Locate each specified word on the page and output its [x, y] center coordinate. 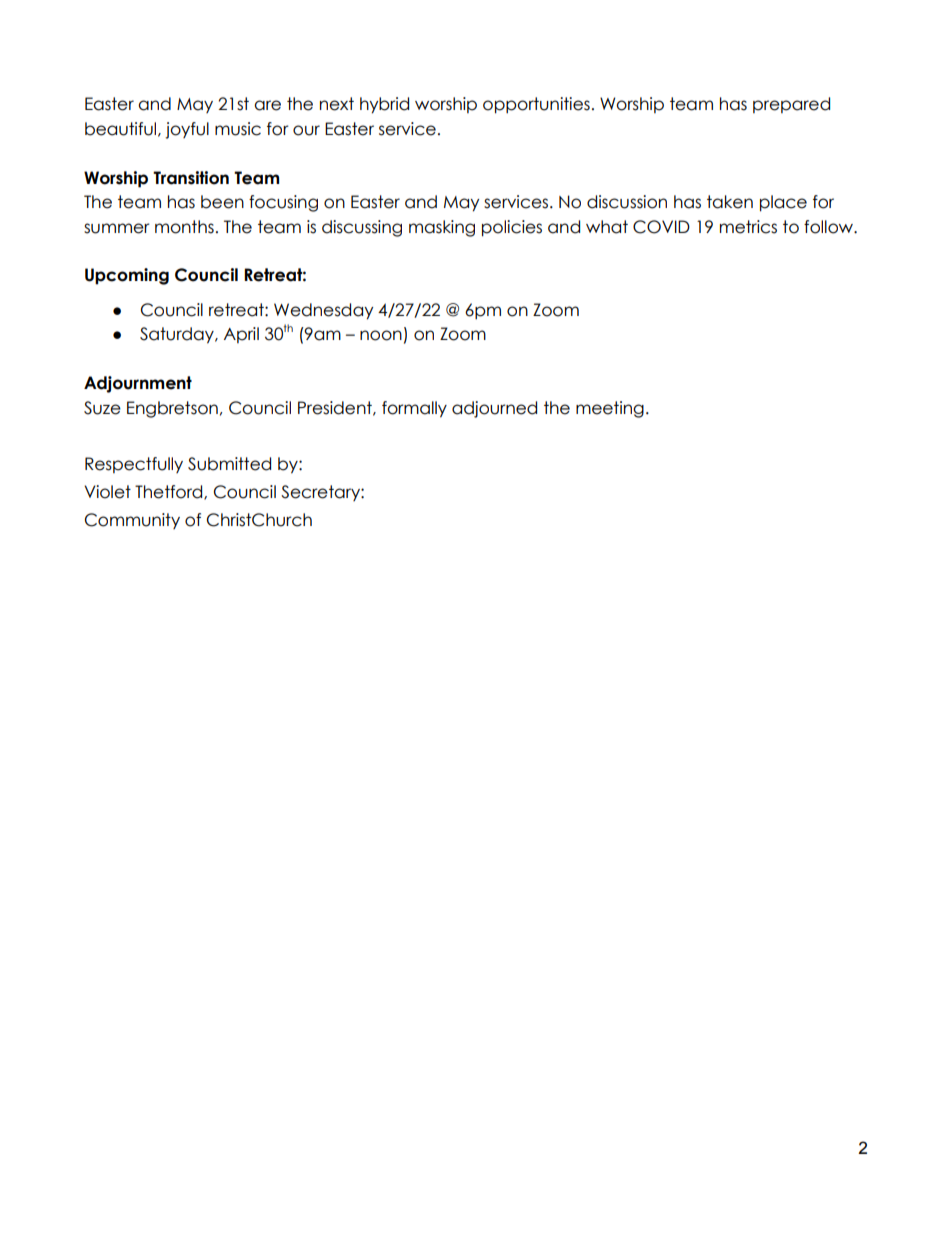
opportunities [536, 105]
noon [381, 335]
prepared [791, 105]
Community [132, 521]
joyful [187, 130]
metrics [748, 227]
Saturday [178, 335]
